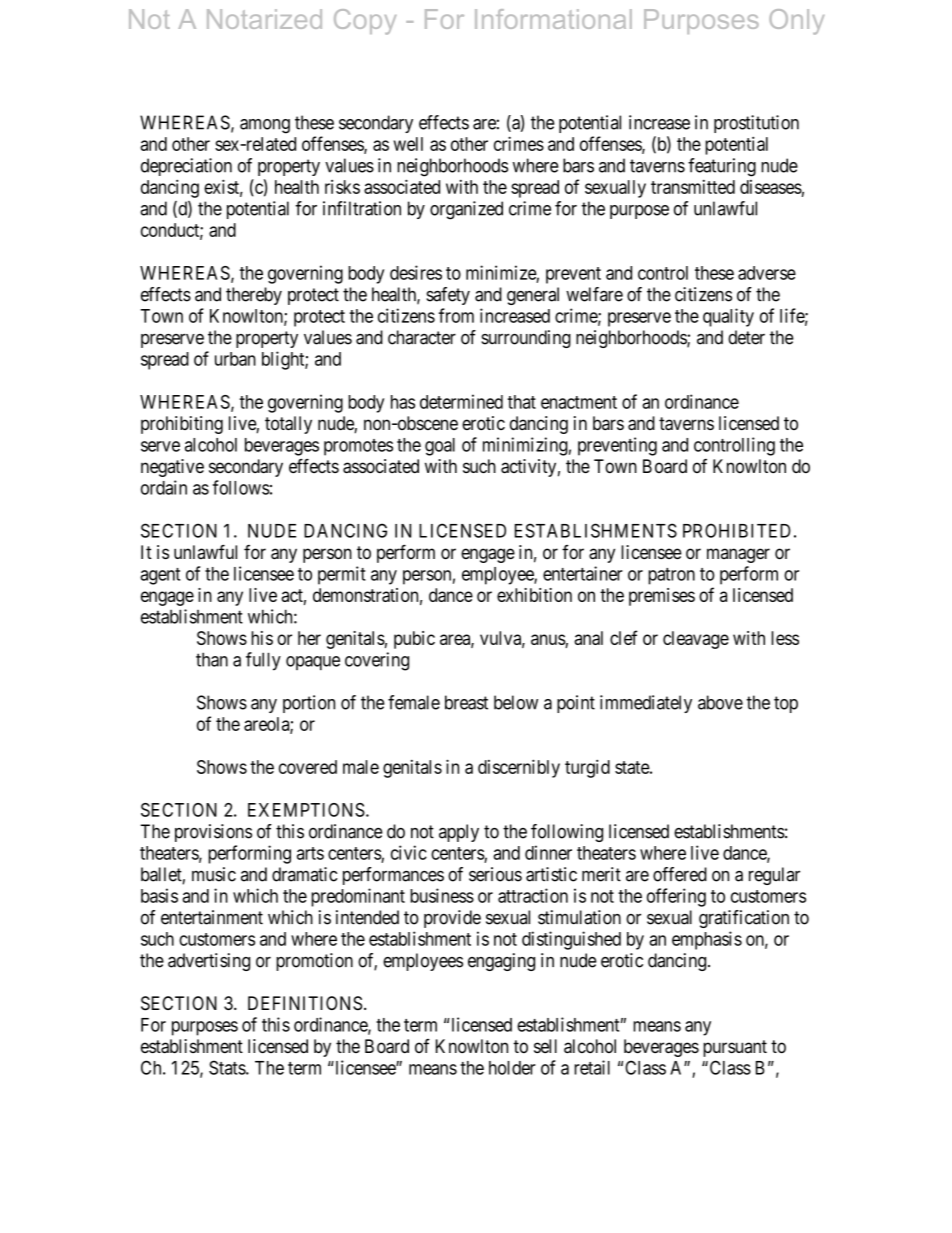  Describe the element at coordinates (737, 530) in the screenshot. I see `PROHIBITED` at that location.
